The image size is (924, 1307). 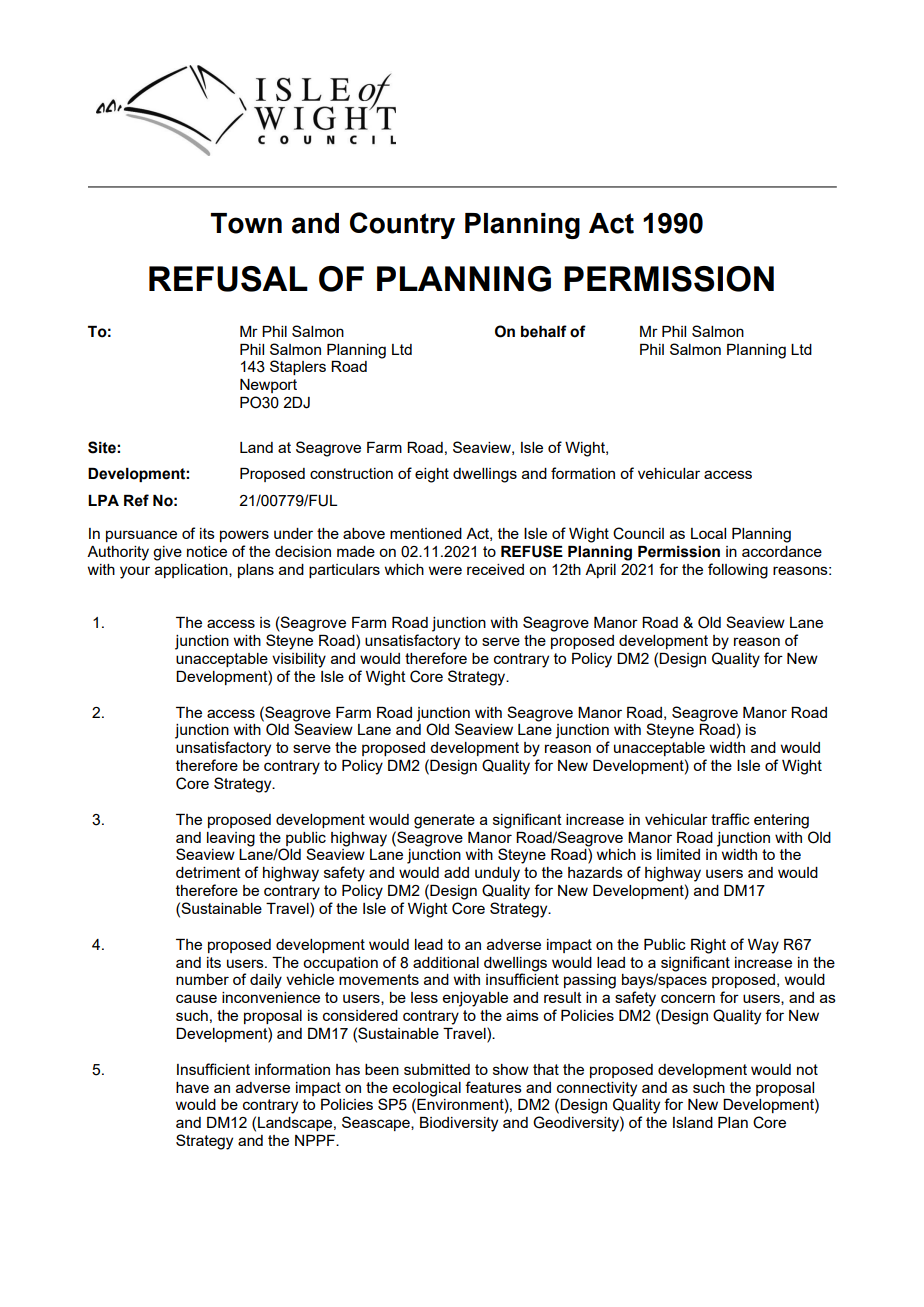 What do you see at coordinates (432, 475) in the screenshot?
I see `eight` at bounding box center [432, 475].
